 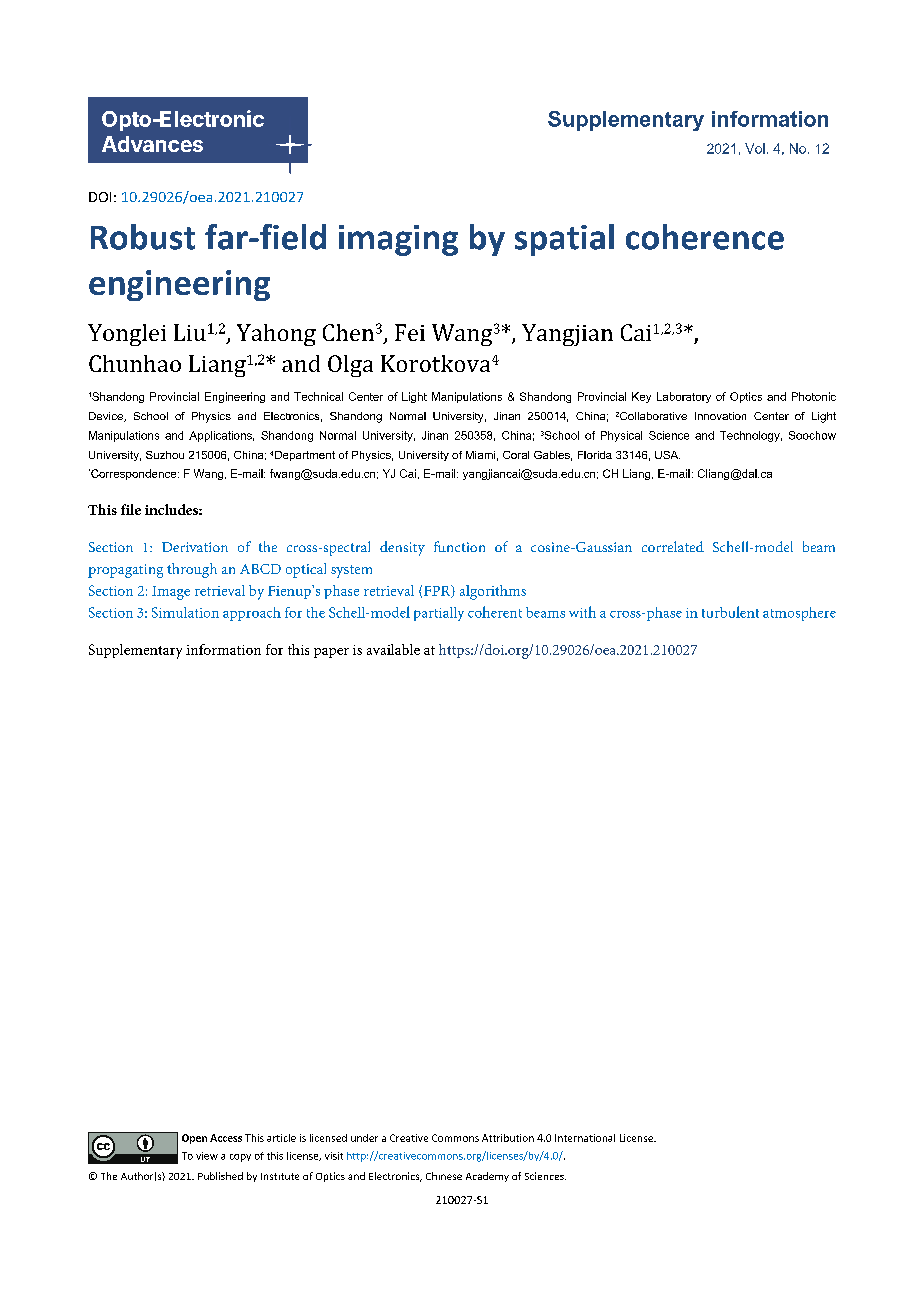 What do you see at coordinates (720, 416) in the screenshot?
I see `Innovation` at bounding box center [720, 416].
